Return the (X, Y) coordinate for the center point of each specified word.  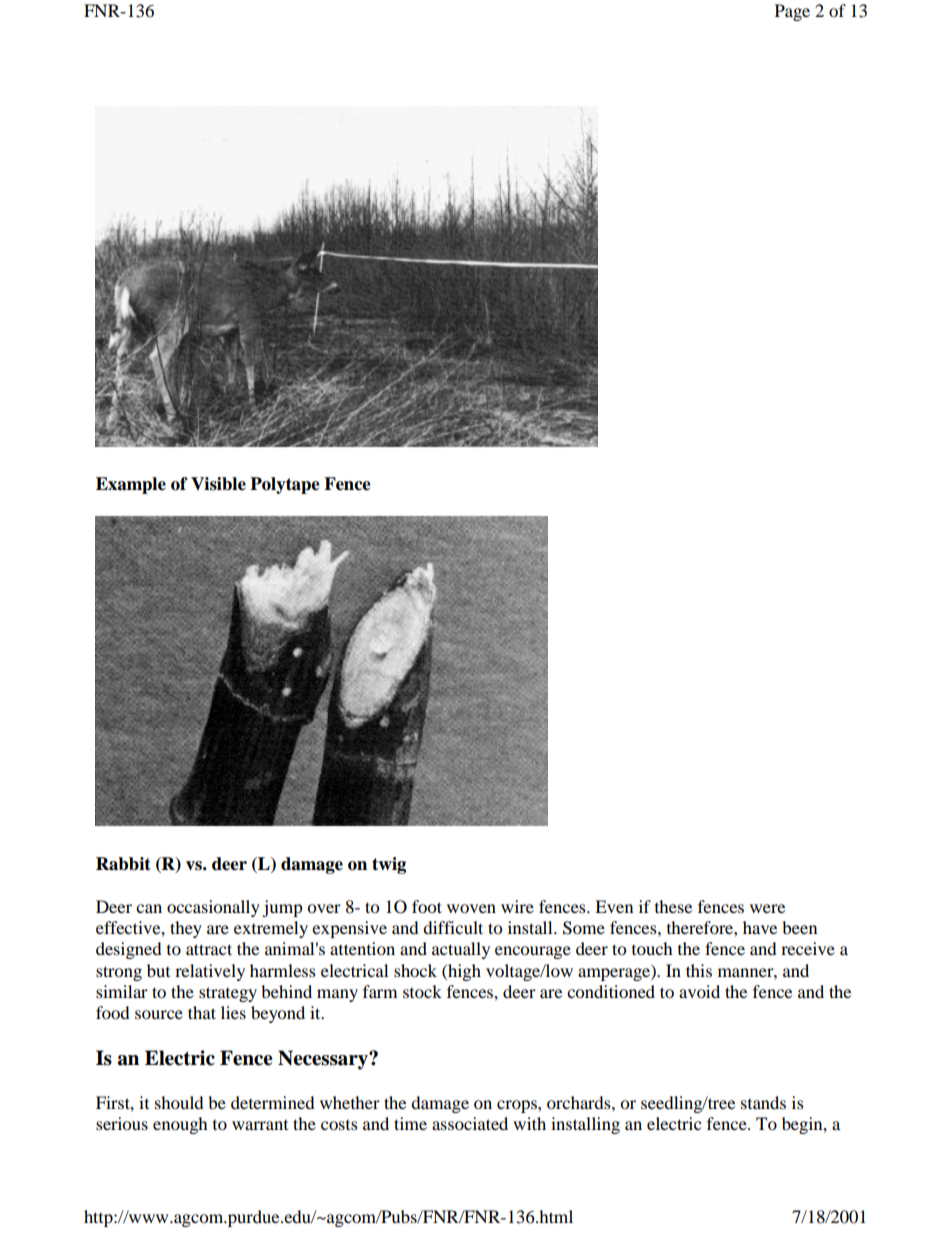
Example (131, 485)
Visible (218, 484)
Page (792, 12)
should (179, 1102)
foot (427, 906)
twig (389, 865)
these (673, 906)
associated (470, 1123)
